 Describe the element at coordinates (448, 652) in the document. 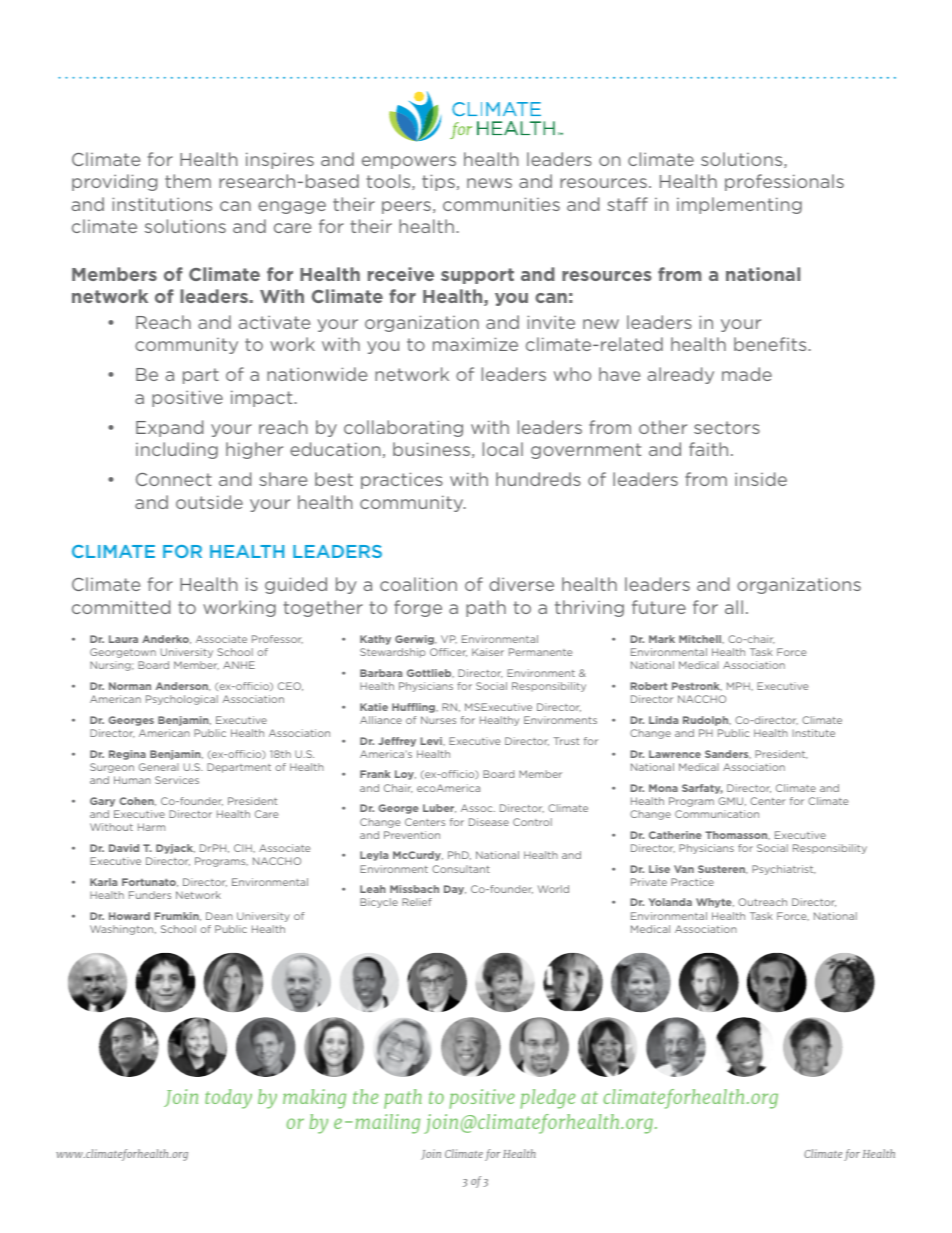

I see `Officer` at that location.
